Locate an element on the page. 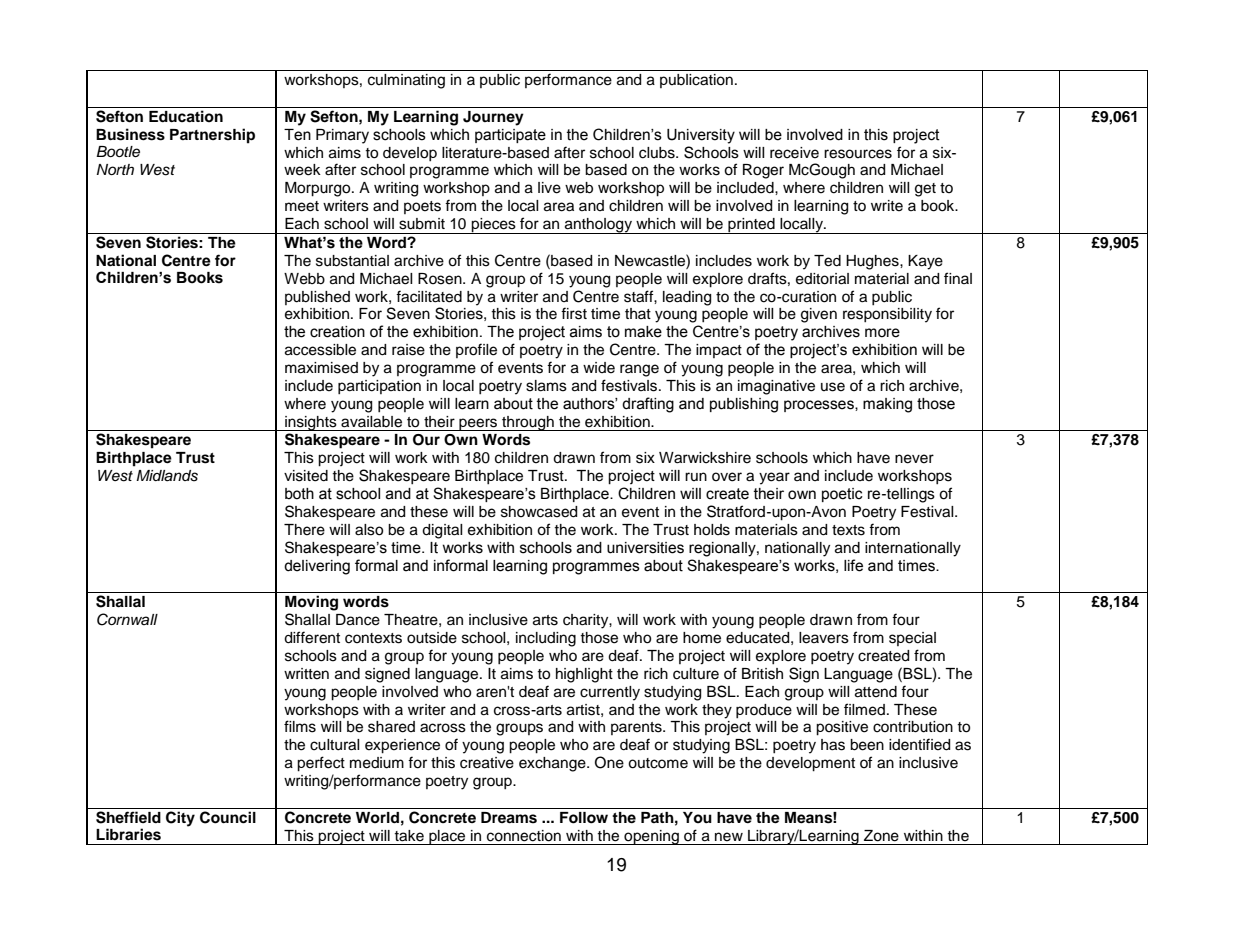 This document has width=1233, height=952. through is located at coordinates (528, 423).
